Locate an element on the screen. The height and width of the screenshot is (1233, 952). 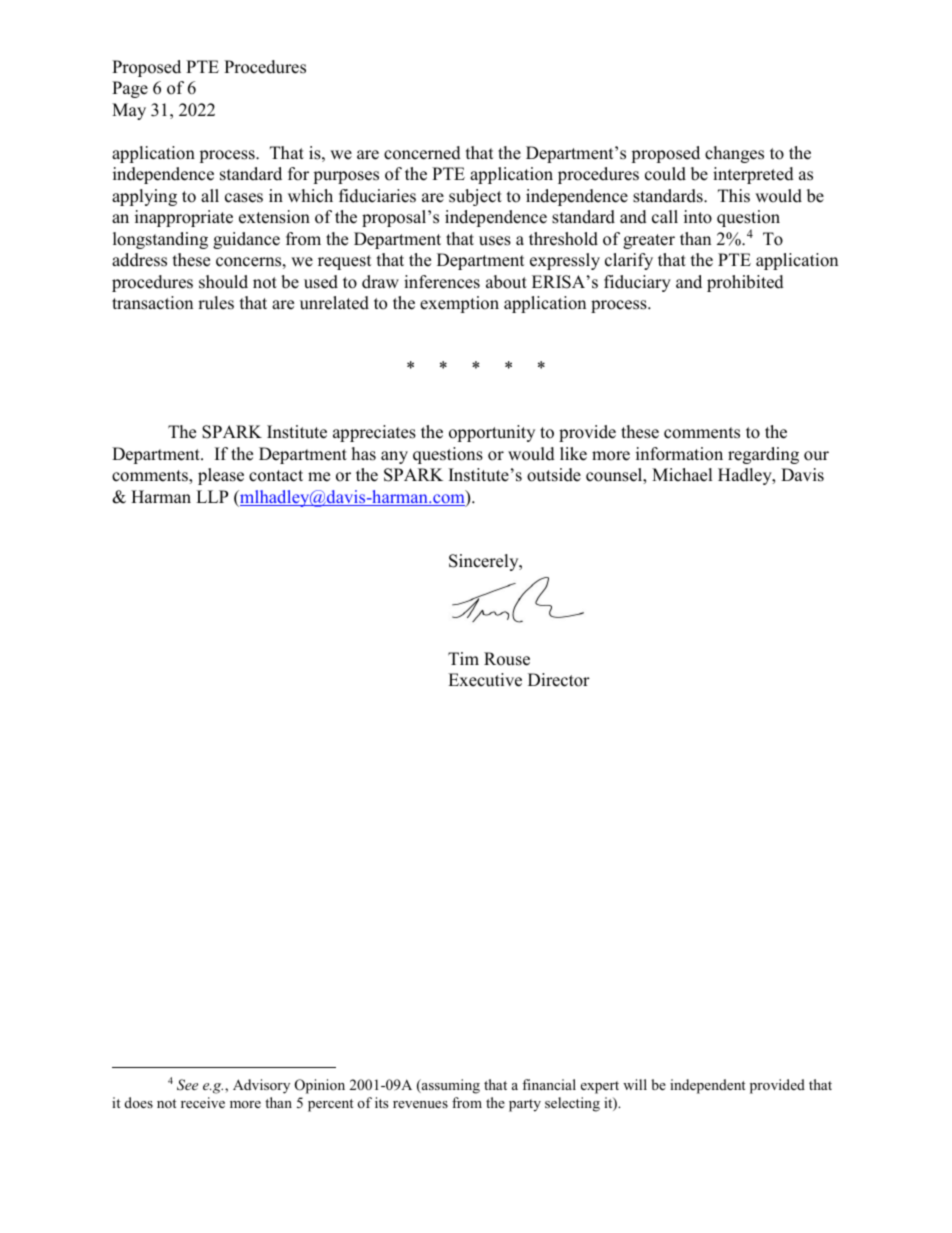
assuming is located at coordinates (450, 1086).
